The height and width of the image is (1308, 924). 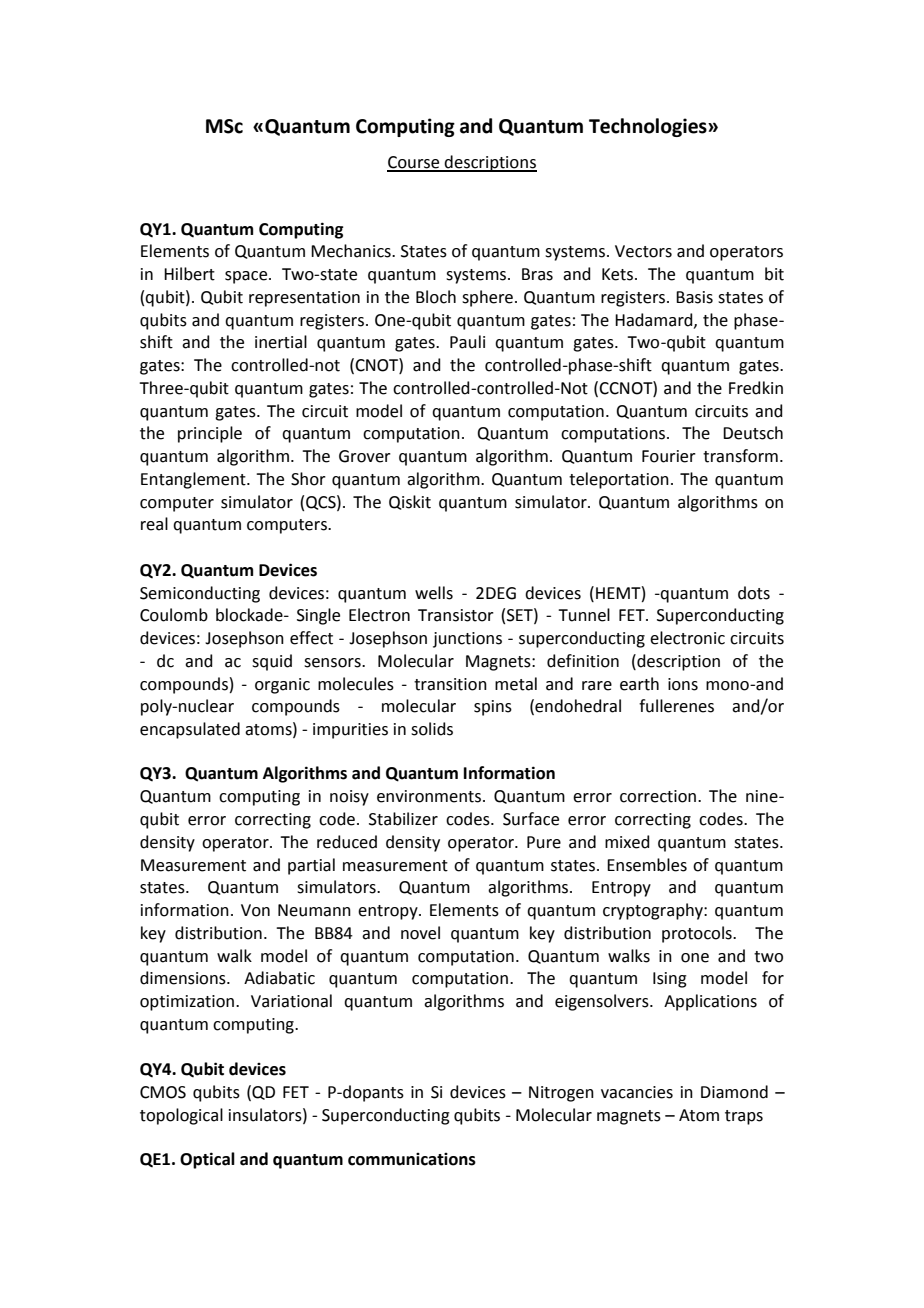 What do you see at coordinates (189, 274) in the image?
I see `Hilbert` at bounding box center [189, 274].
